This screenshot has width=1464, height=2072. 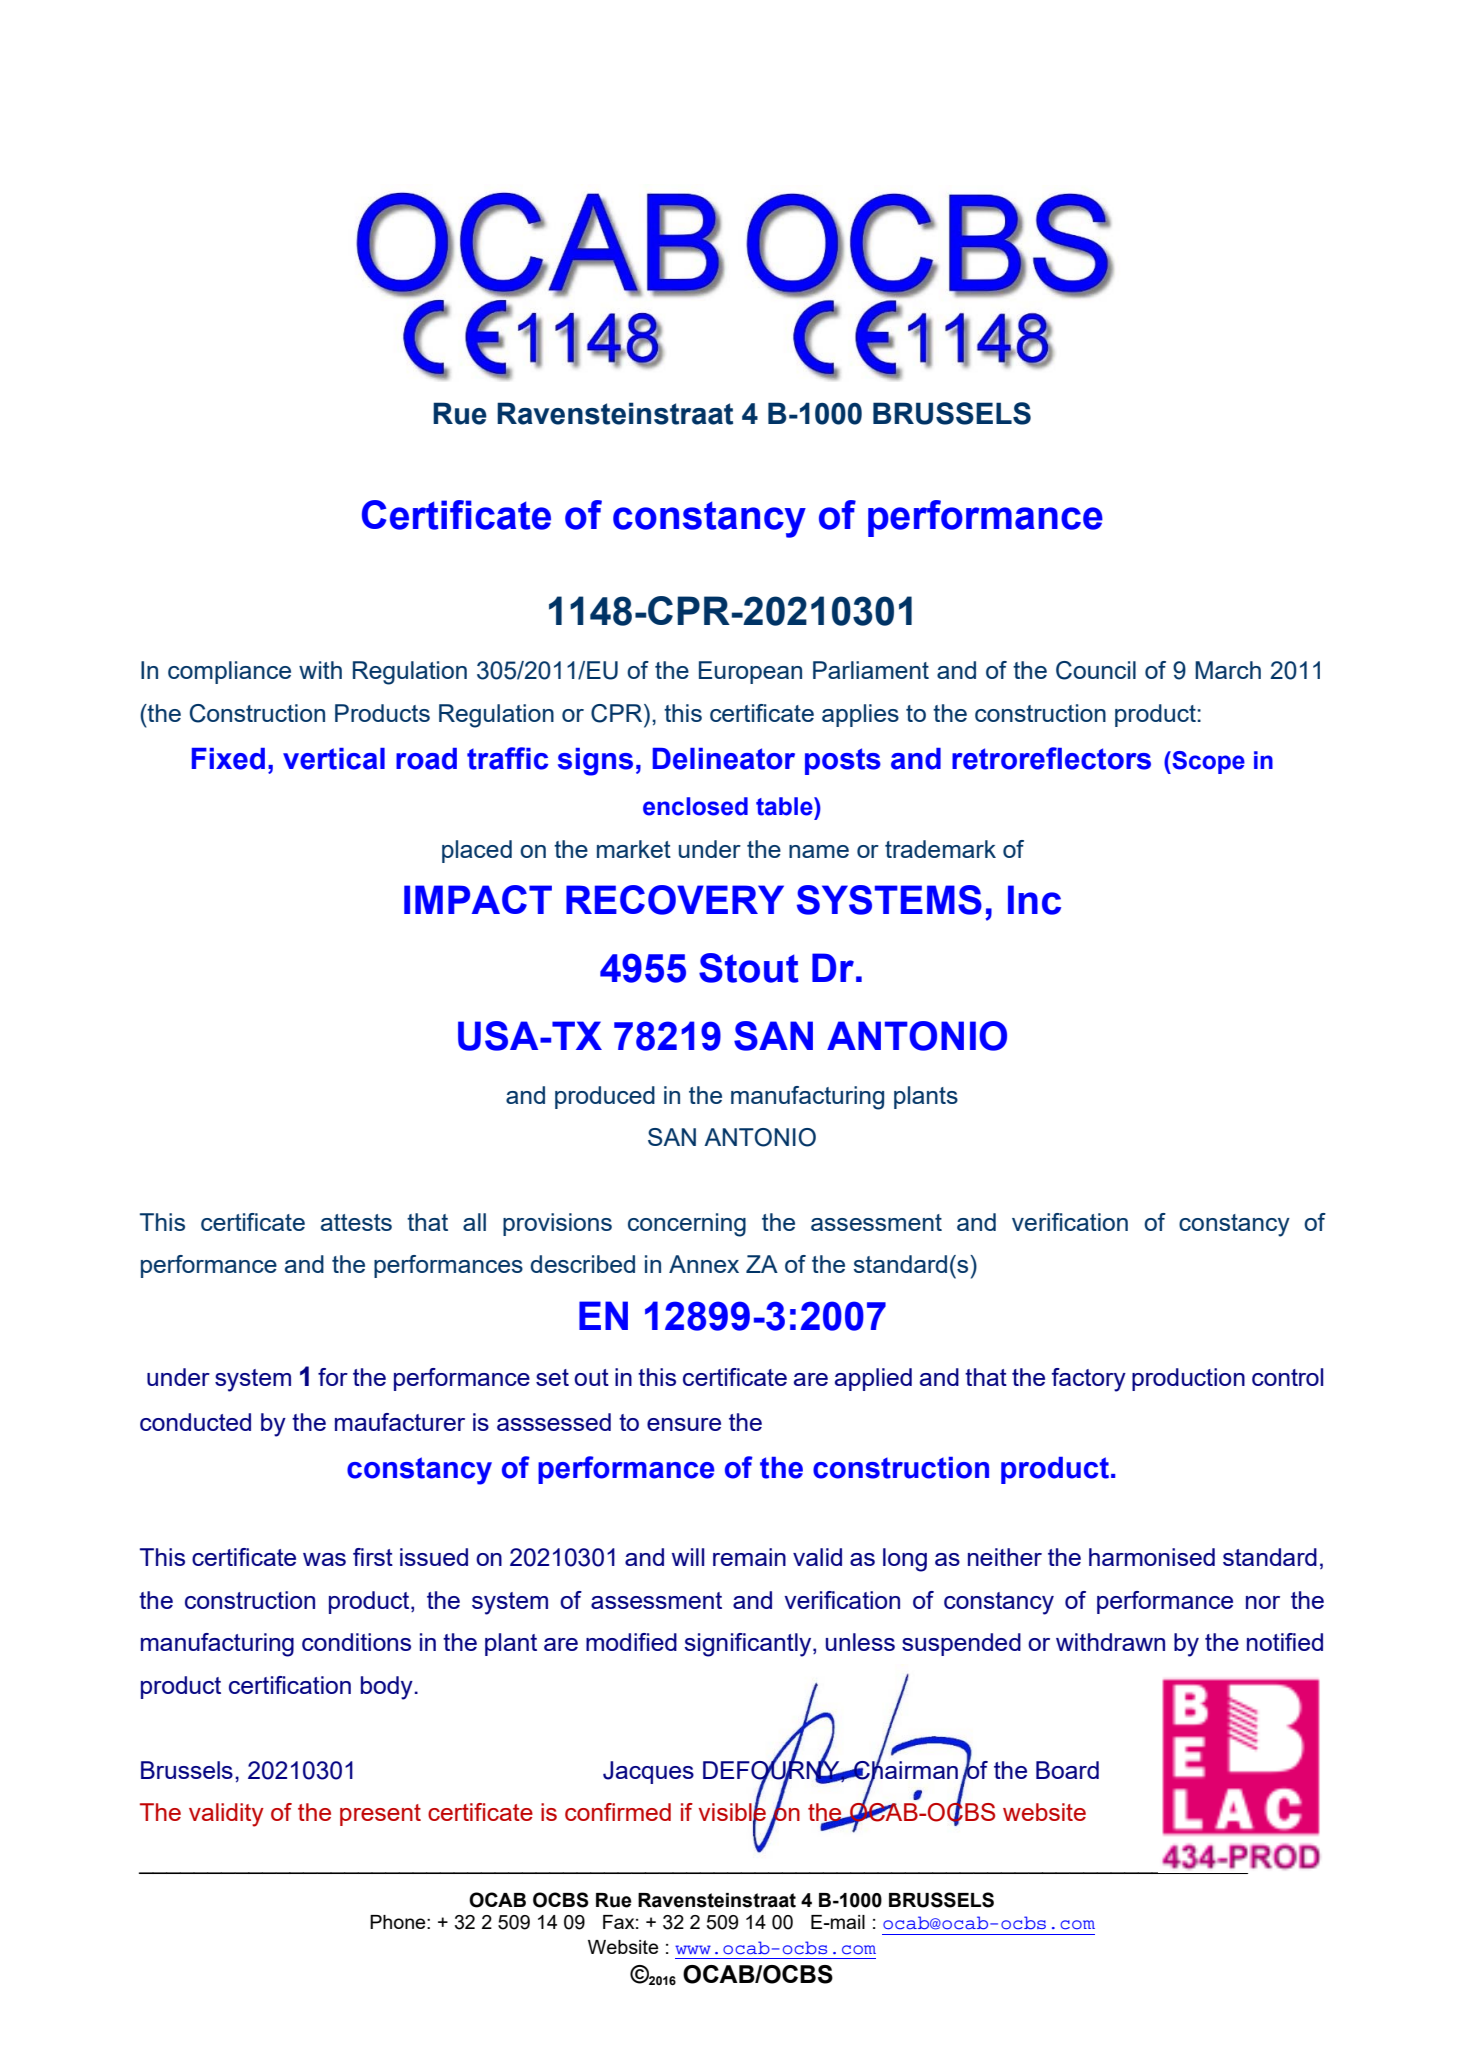 What do you see at coordinates (732, 1812) in the screenshot?
I see `visible` at bounding box center [732, 1812].
